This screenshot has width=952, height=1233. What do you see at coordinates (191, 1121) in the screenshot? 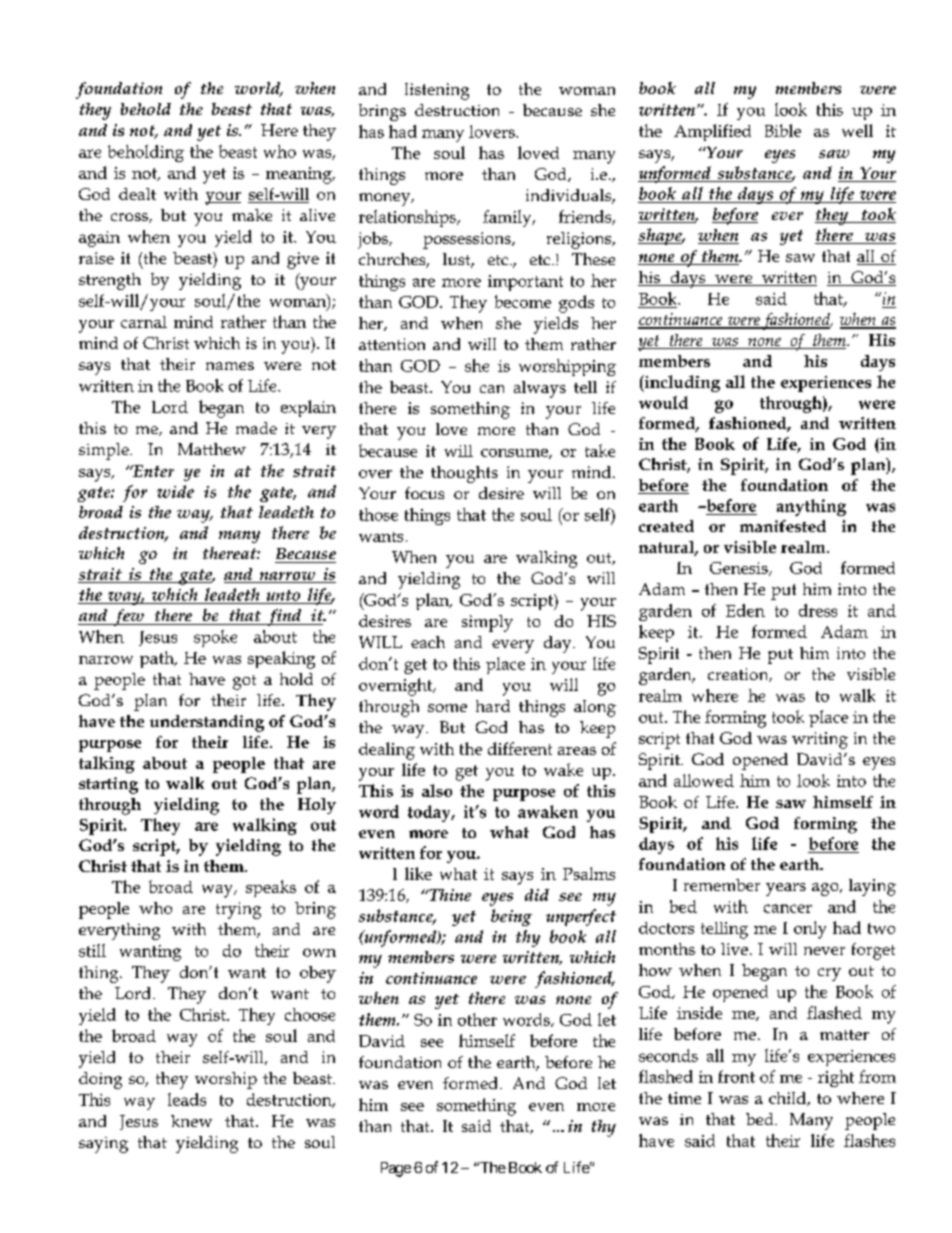
I see `knew` at bounding box center [191, 1121].
